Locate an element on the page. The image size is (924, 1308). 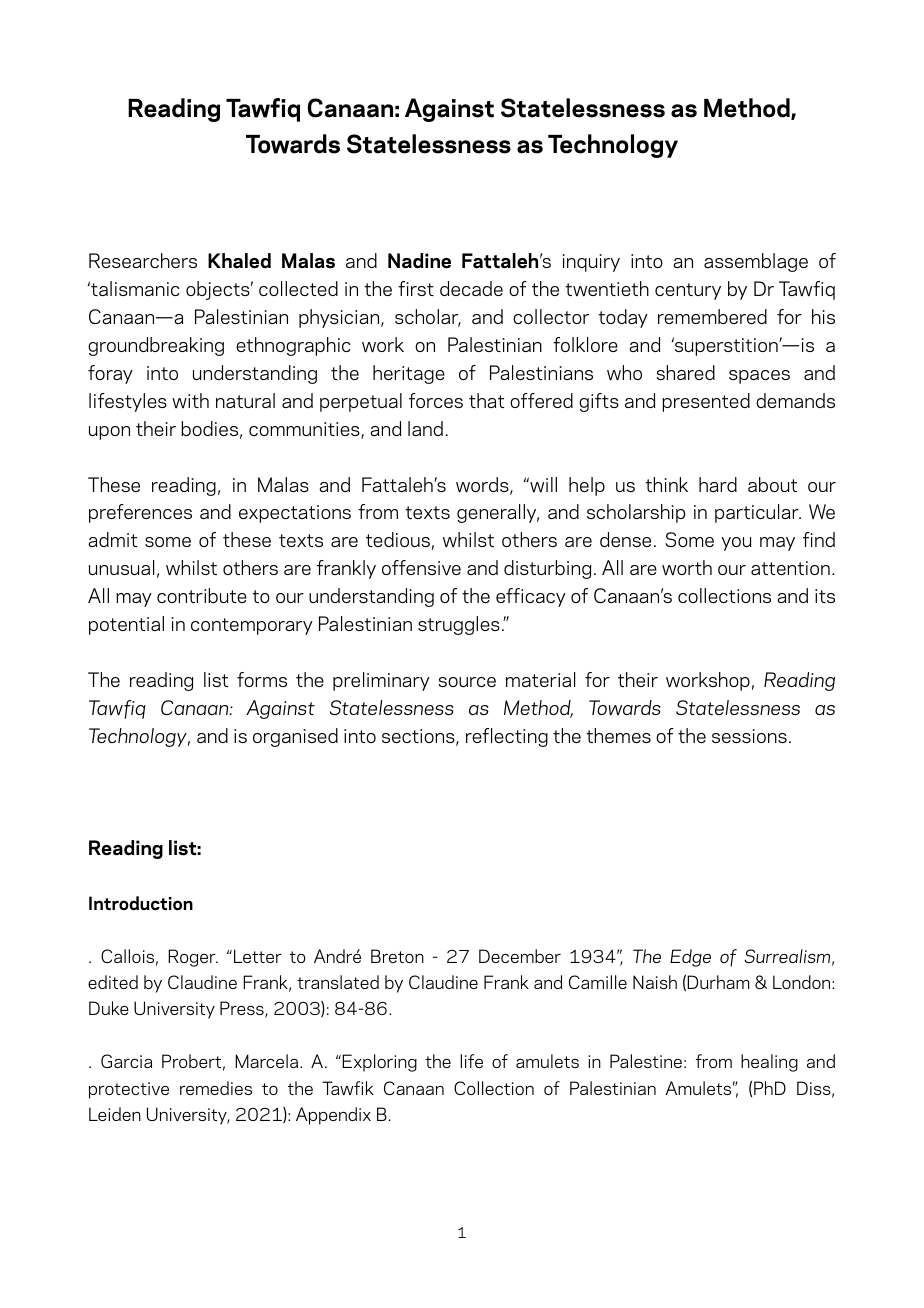
assemblage is located at coordinates (756, 262).
